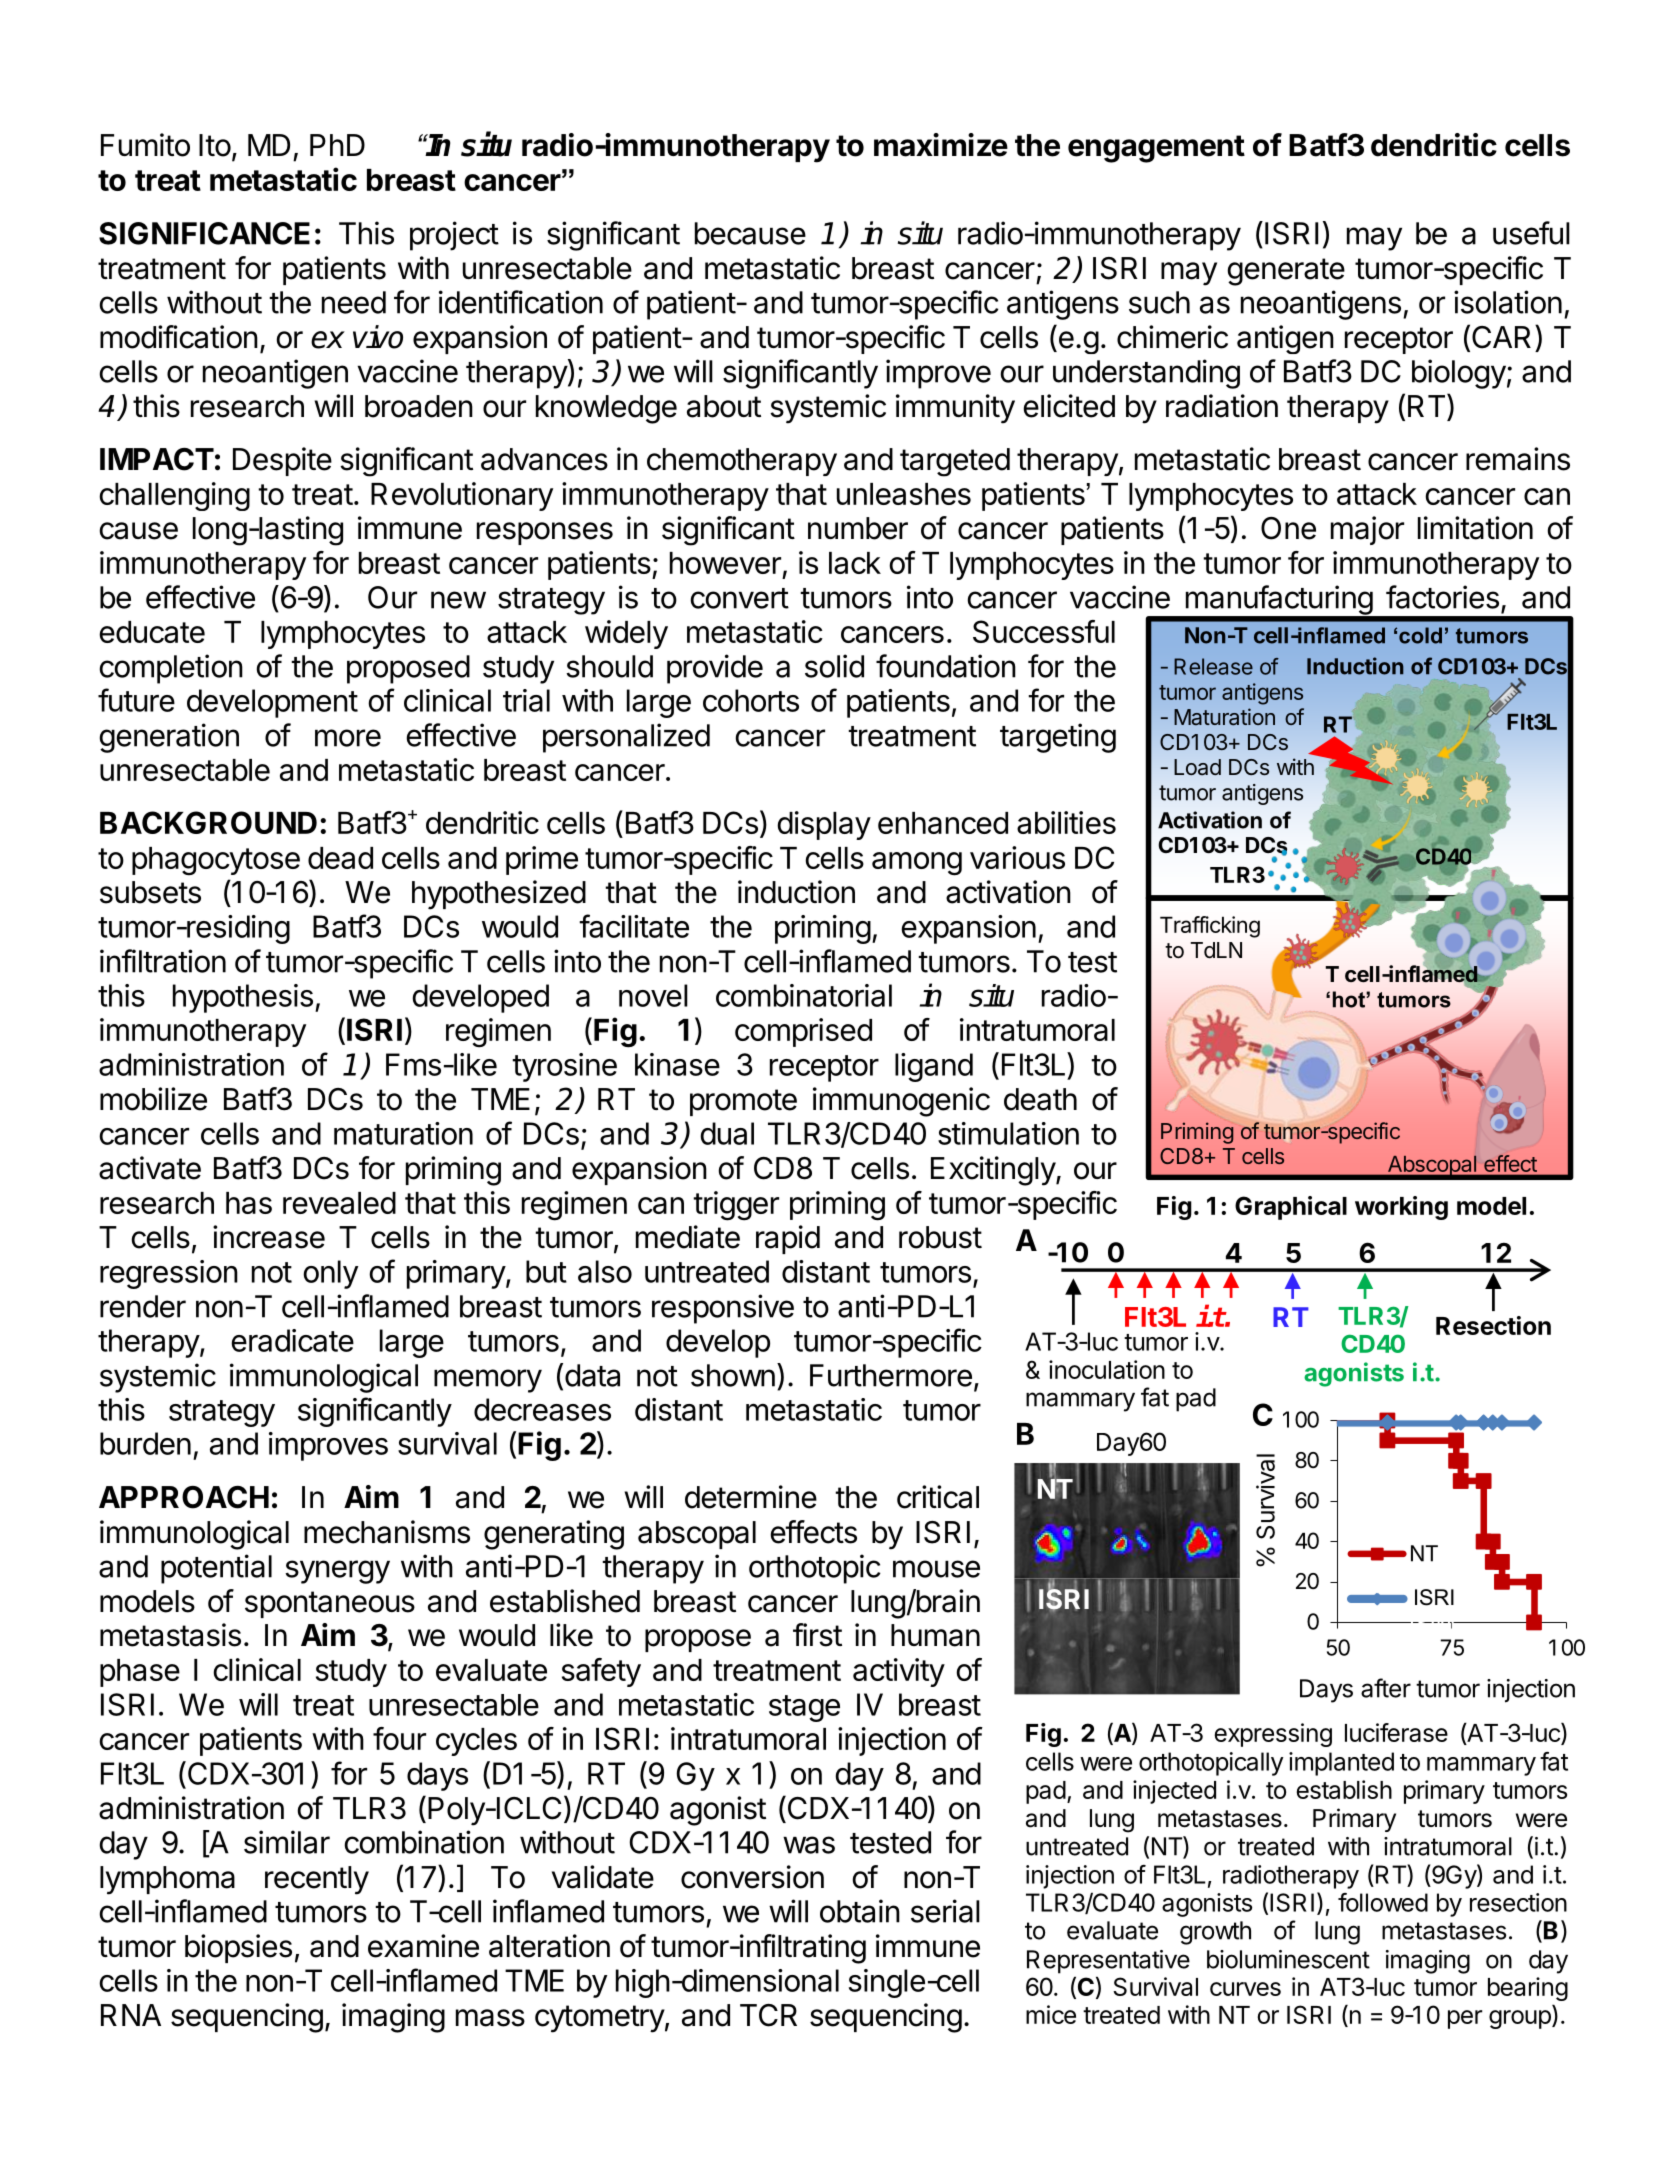  Describe the element at coordinates (941, 145) in the page. I see `maximize` at that location.
